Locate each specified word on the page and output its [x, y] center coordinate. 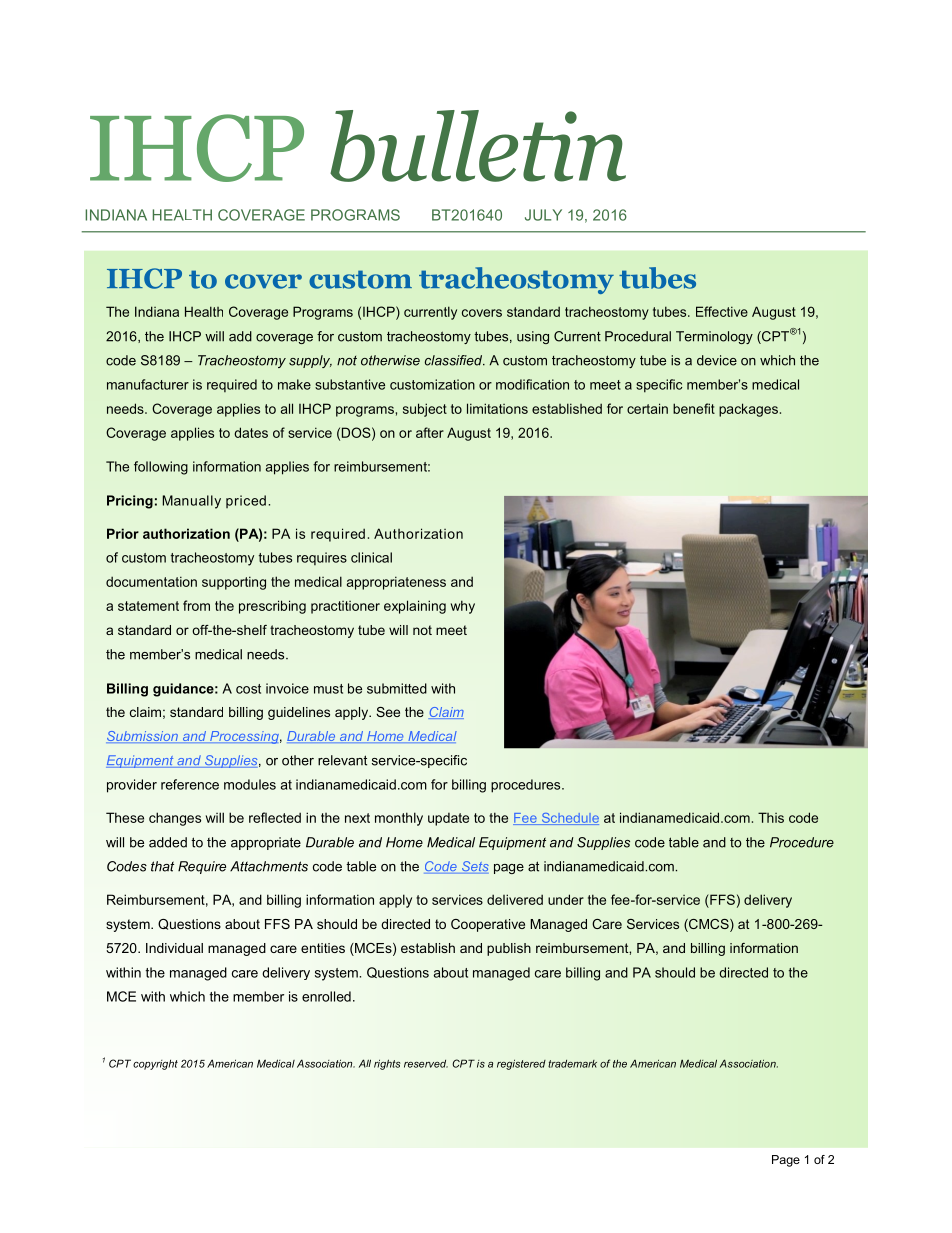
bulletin [478, 146]
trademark [572, 1064]
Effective [722, 311]
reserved [426, 1064]
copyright [155, 1064]
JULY [543, 215]
